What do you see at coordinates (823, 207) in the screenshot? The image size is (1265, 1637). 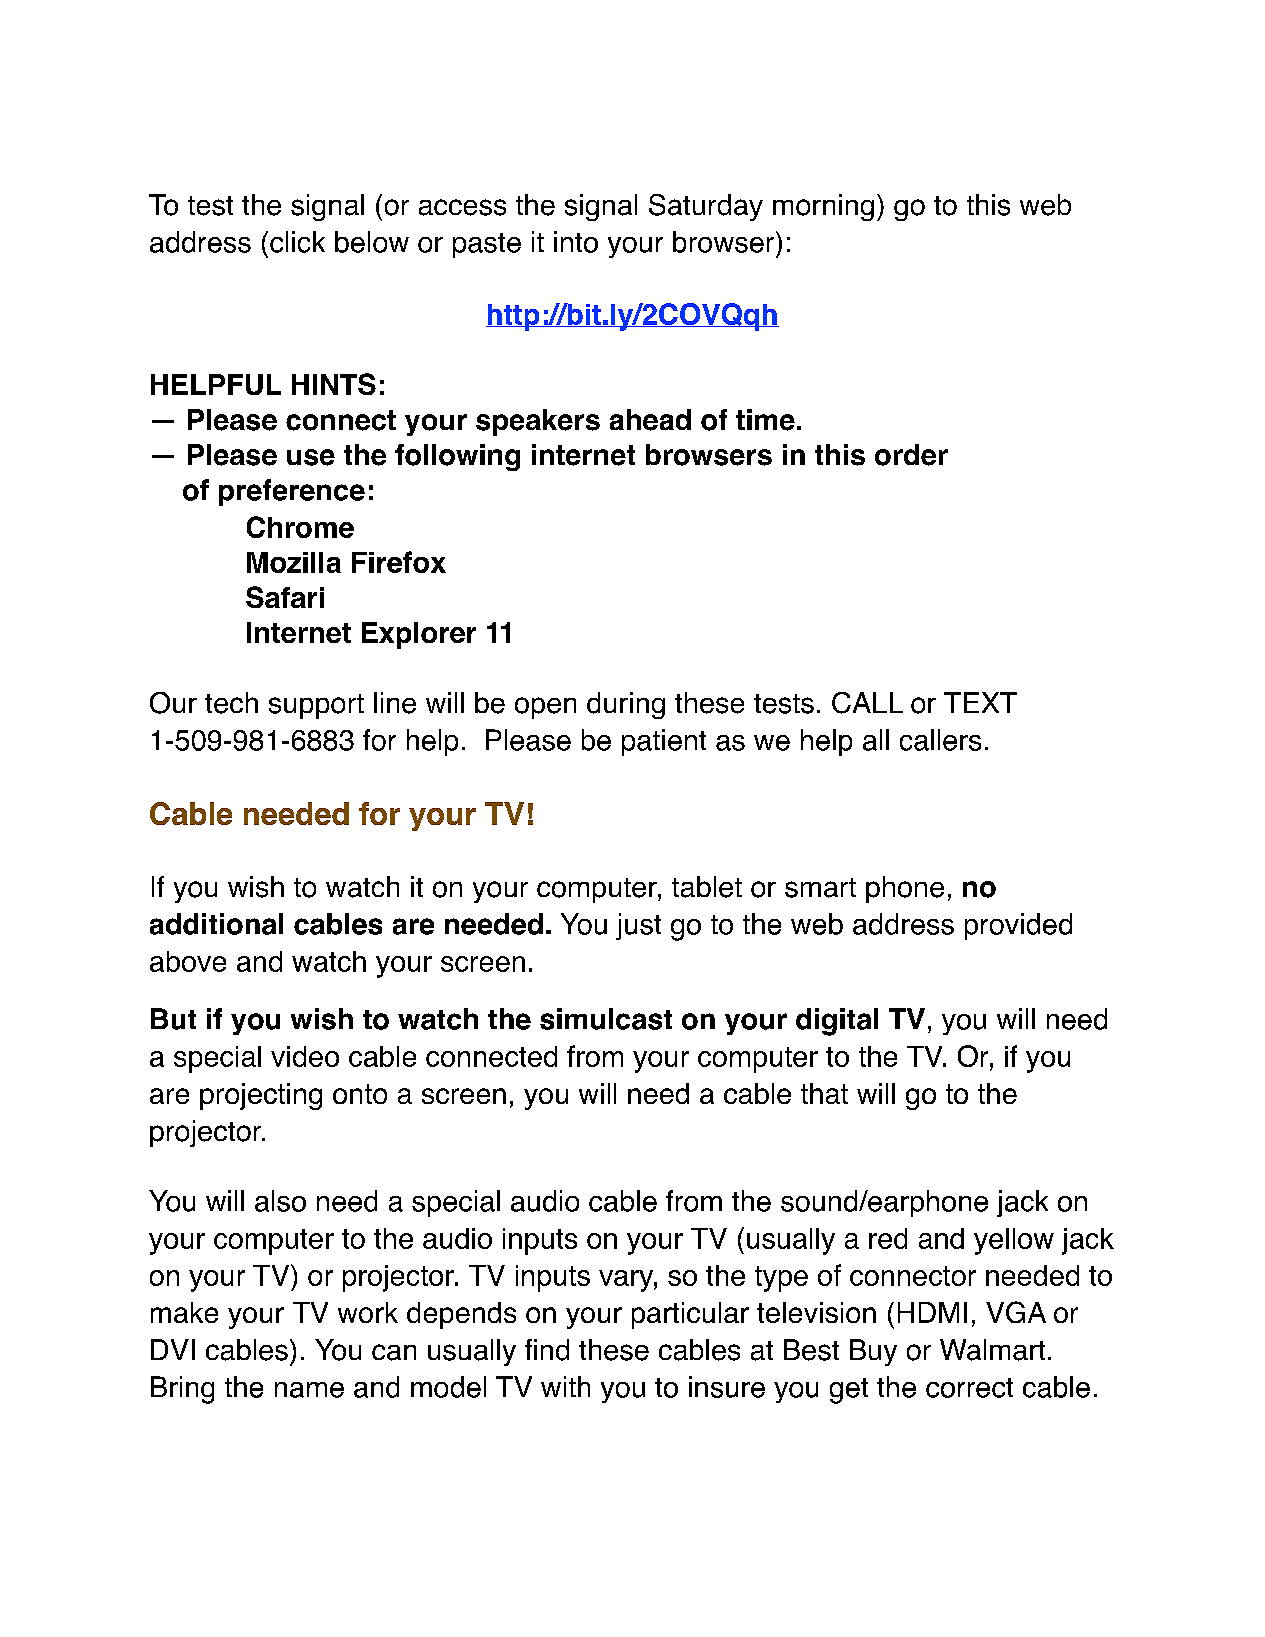 I see `morning` at bounding box center [823, 207].
